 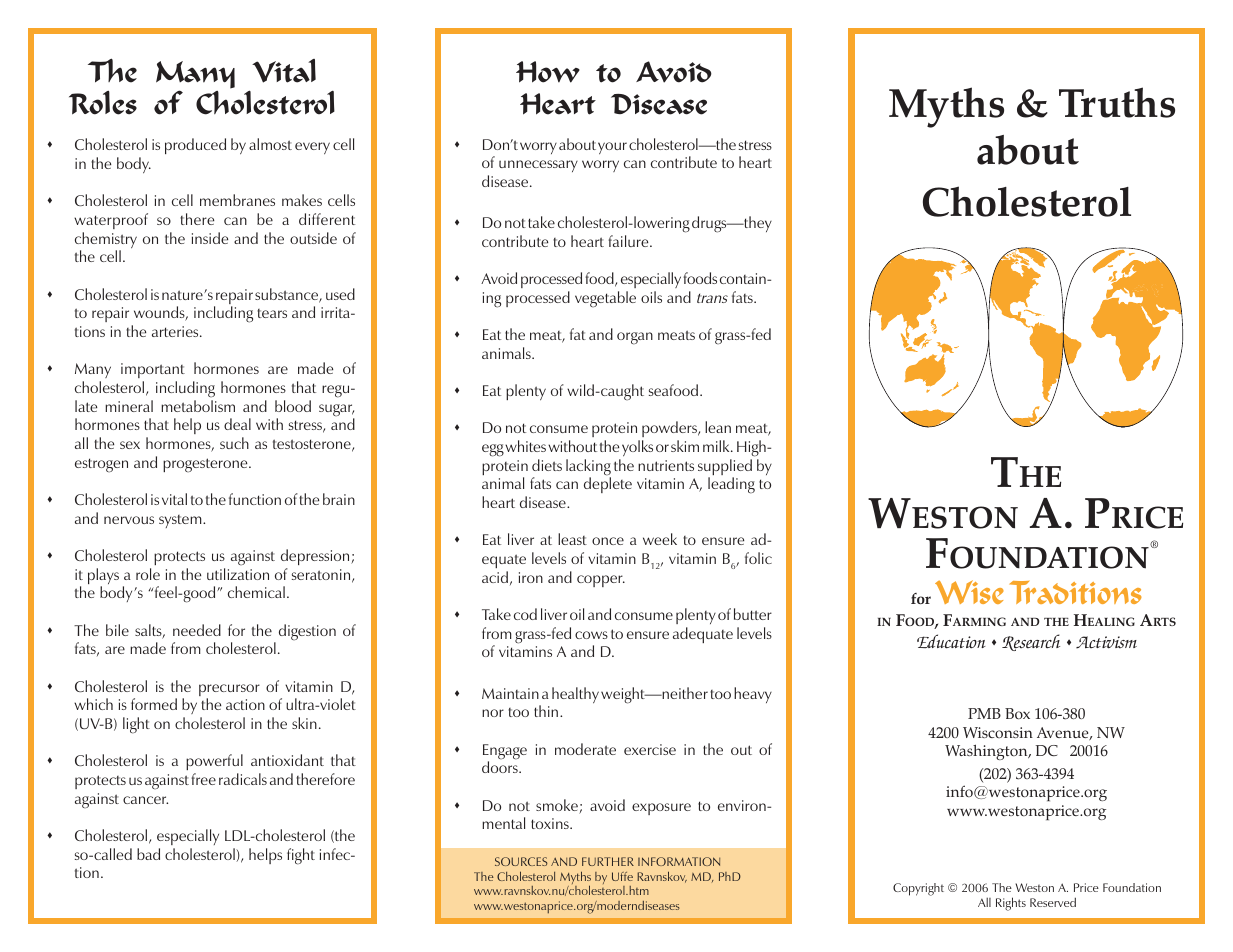 What do you see at coordinates (153, 370) in the page?
I see `important` at bounding box center [153, 370].
